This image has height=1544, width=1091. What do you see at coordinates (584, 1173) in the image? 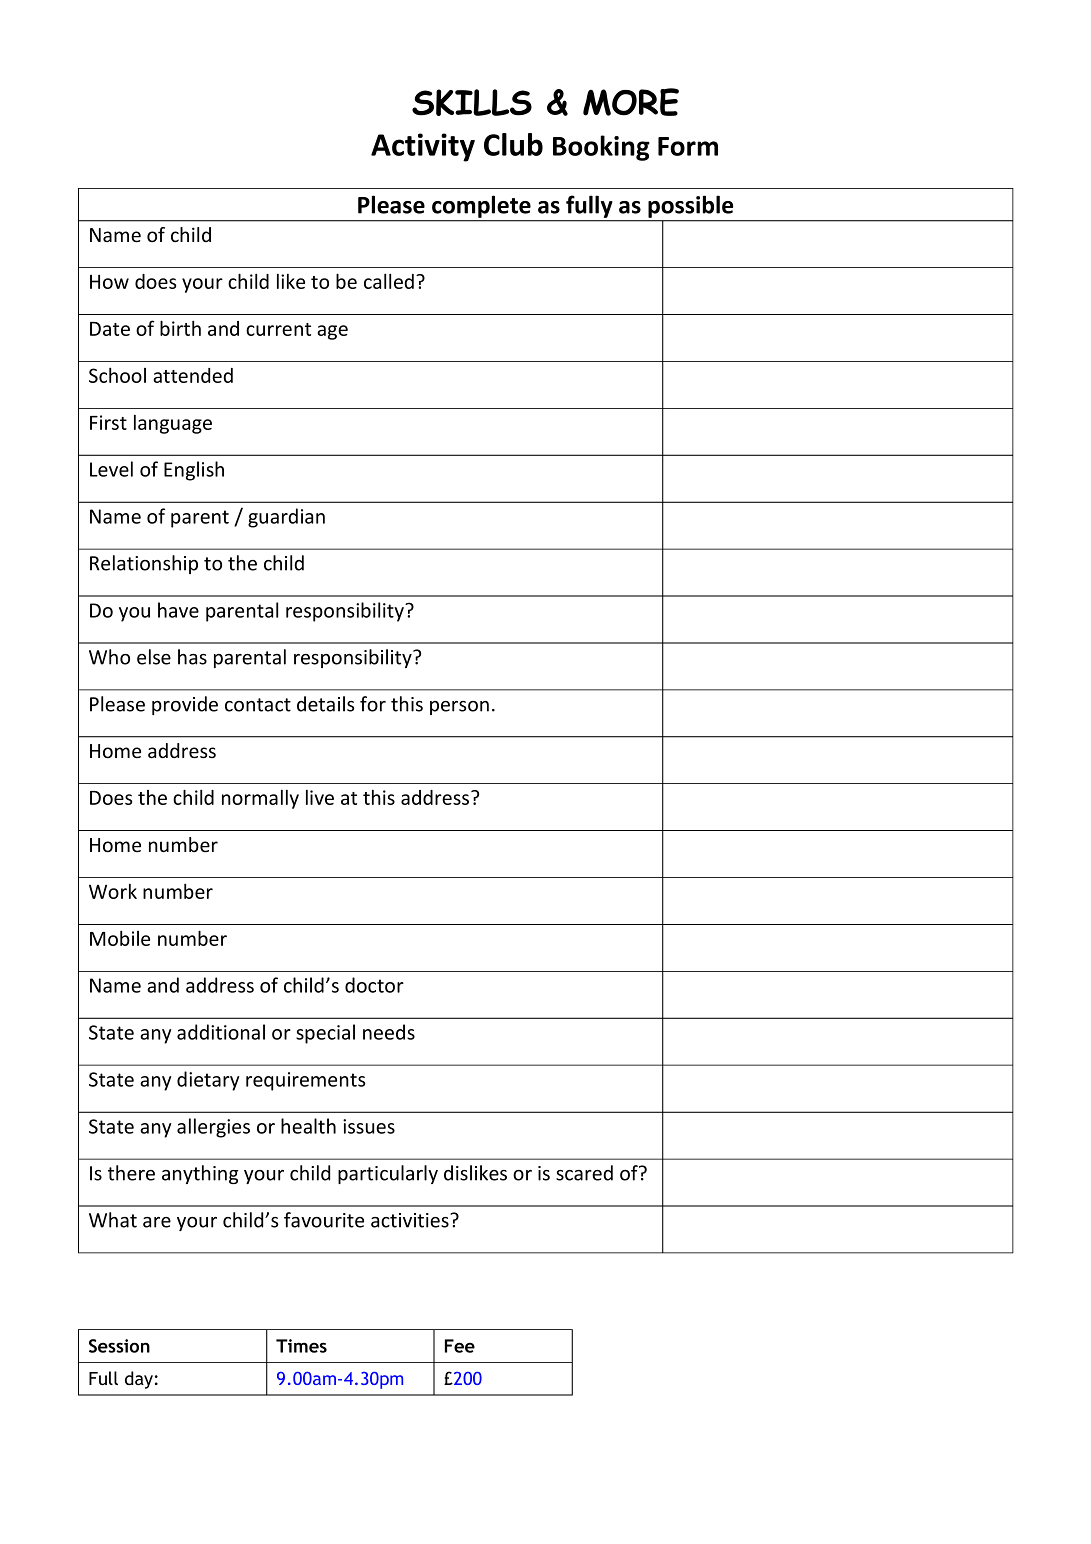
I see `scared` at bounding box center [584, 1173].
